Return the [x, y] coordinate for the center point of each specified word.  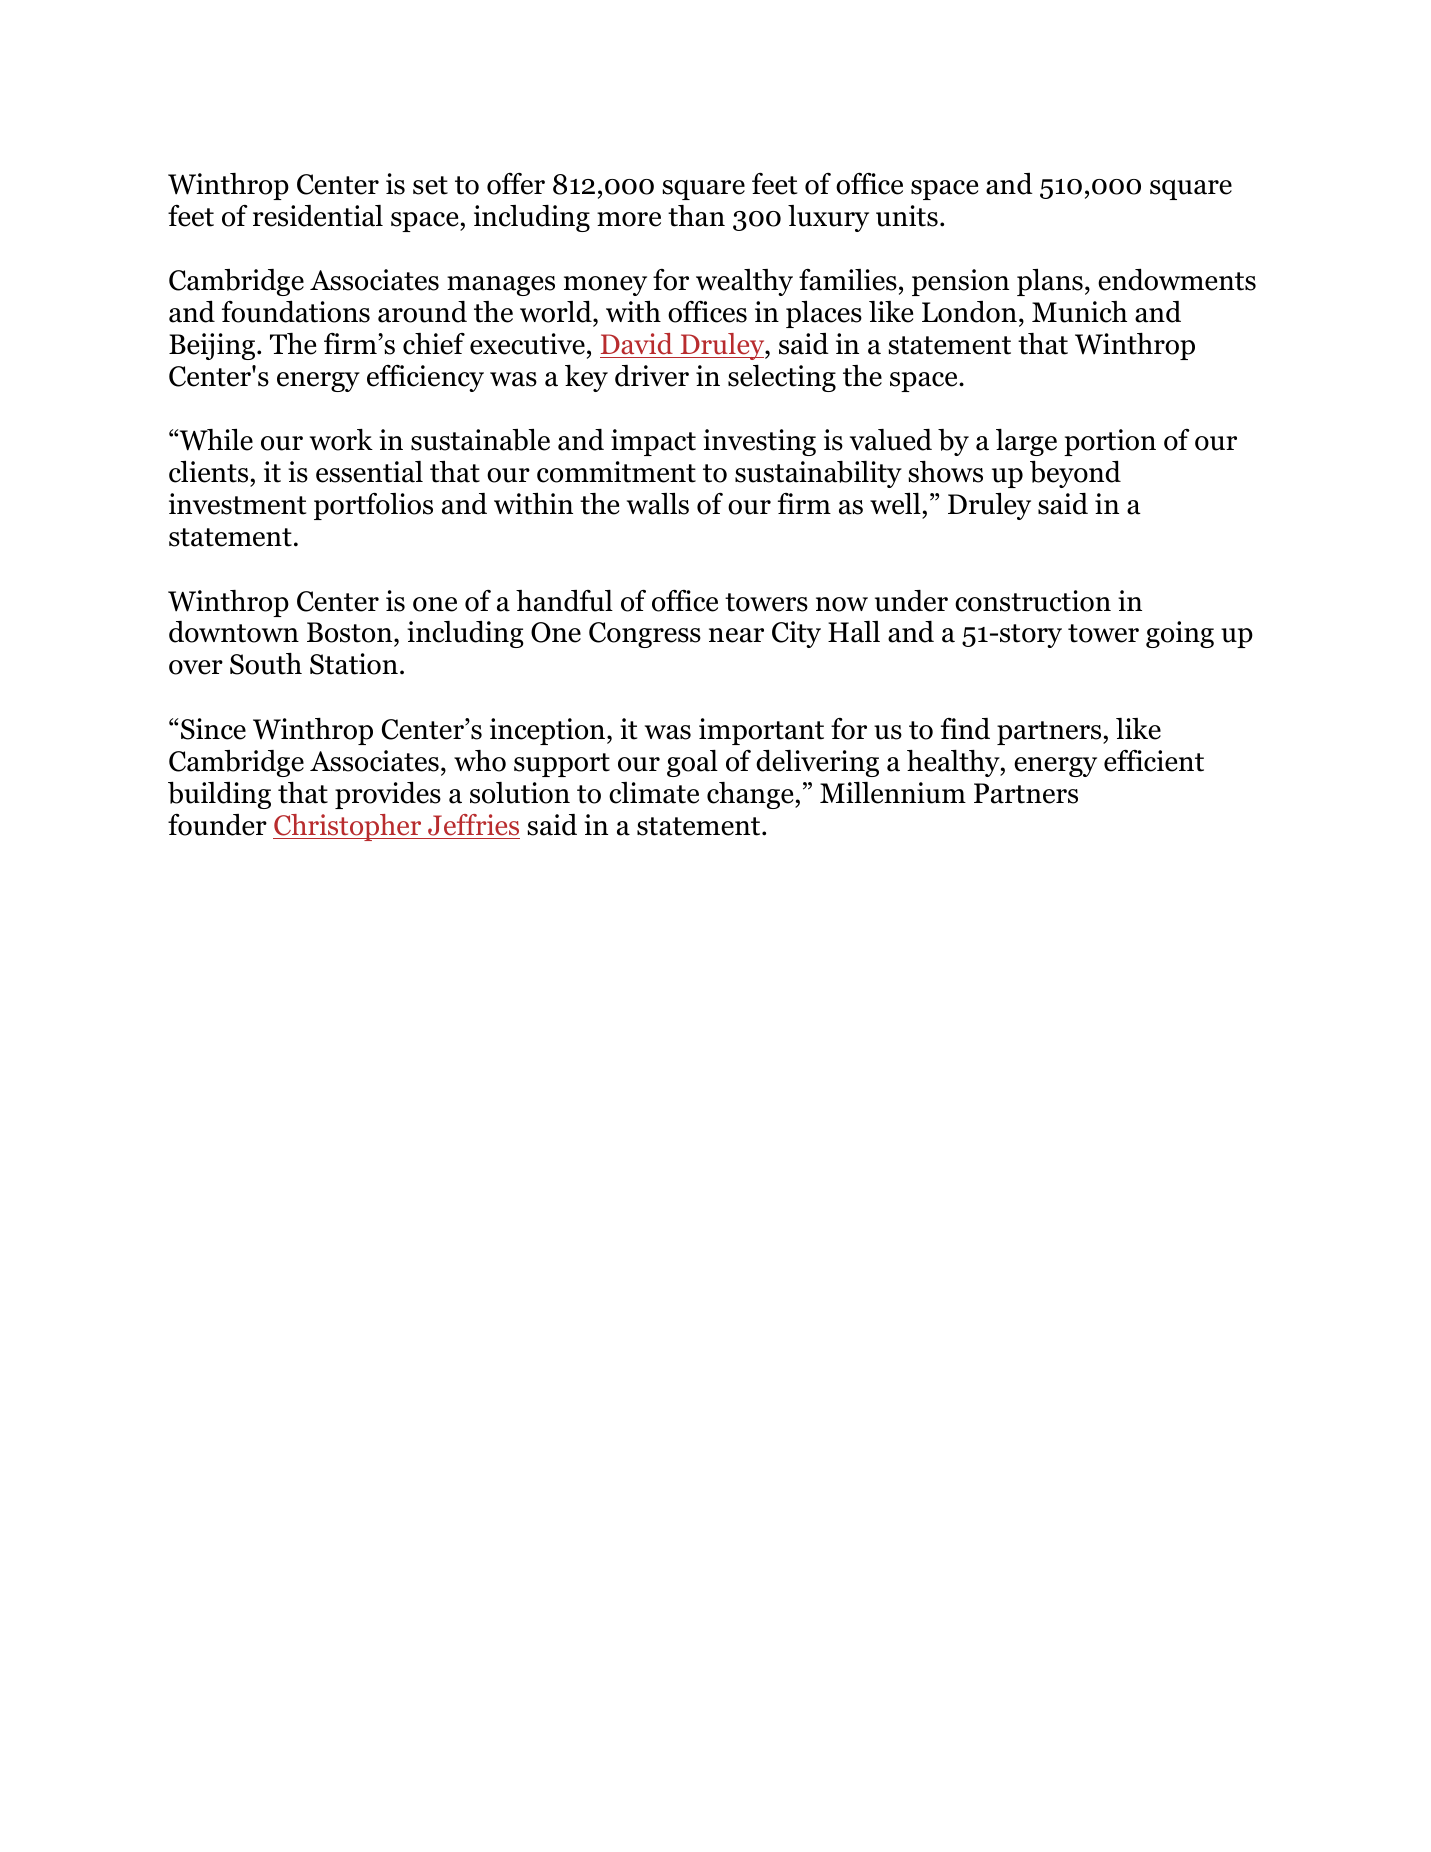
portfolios [373, 506]
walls [658, 504]
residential [318, 216]
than [696, 216]
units [907, 216]
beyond [1075, 474]
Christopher [348, 827]
